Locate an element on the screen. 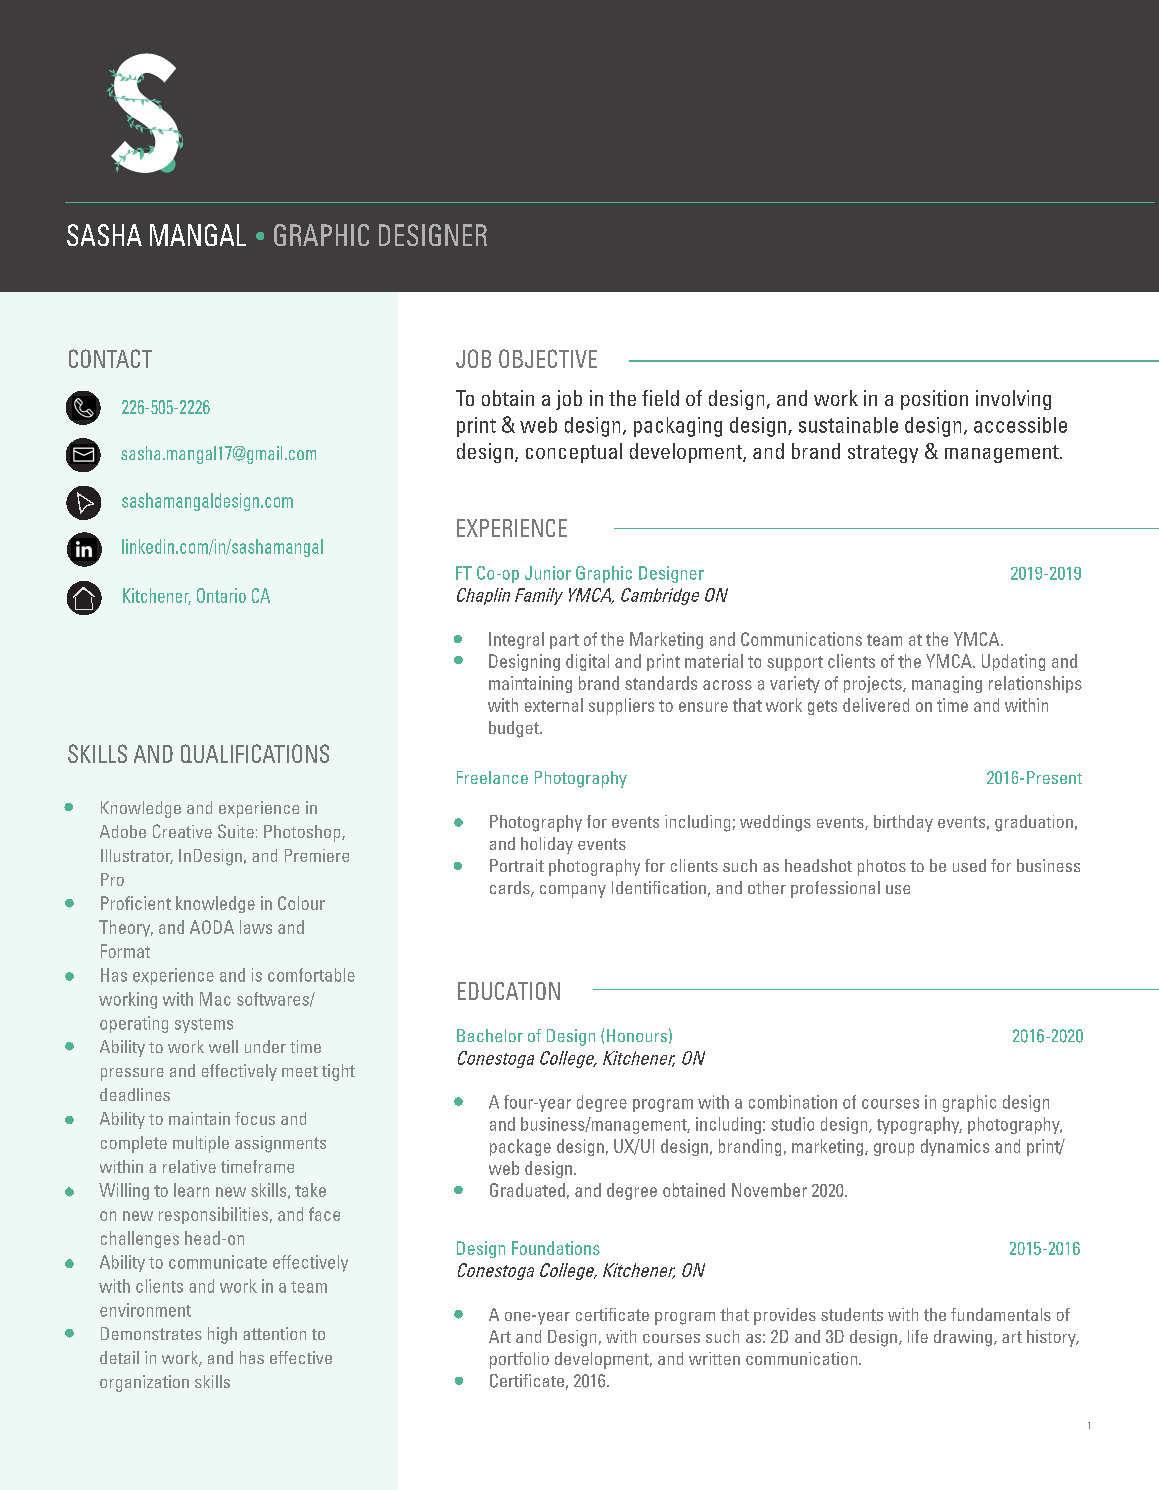 The width and height of the screenshot is (1159, 1490). OBJECTIVE is located at coordinates (548, 358).
